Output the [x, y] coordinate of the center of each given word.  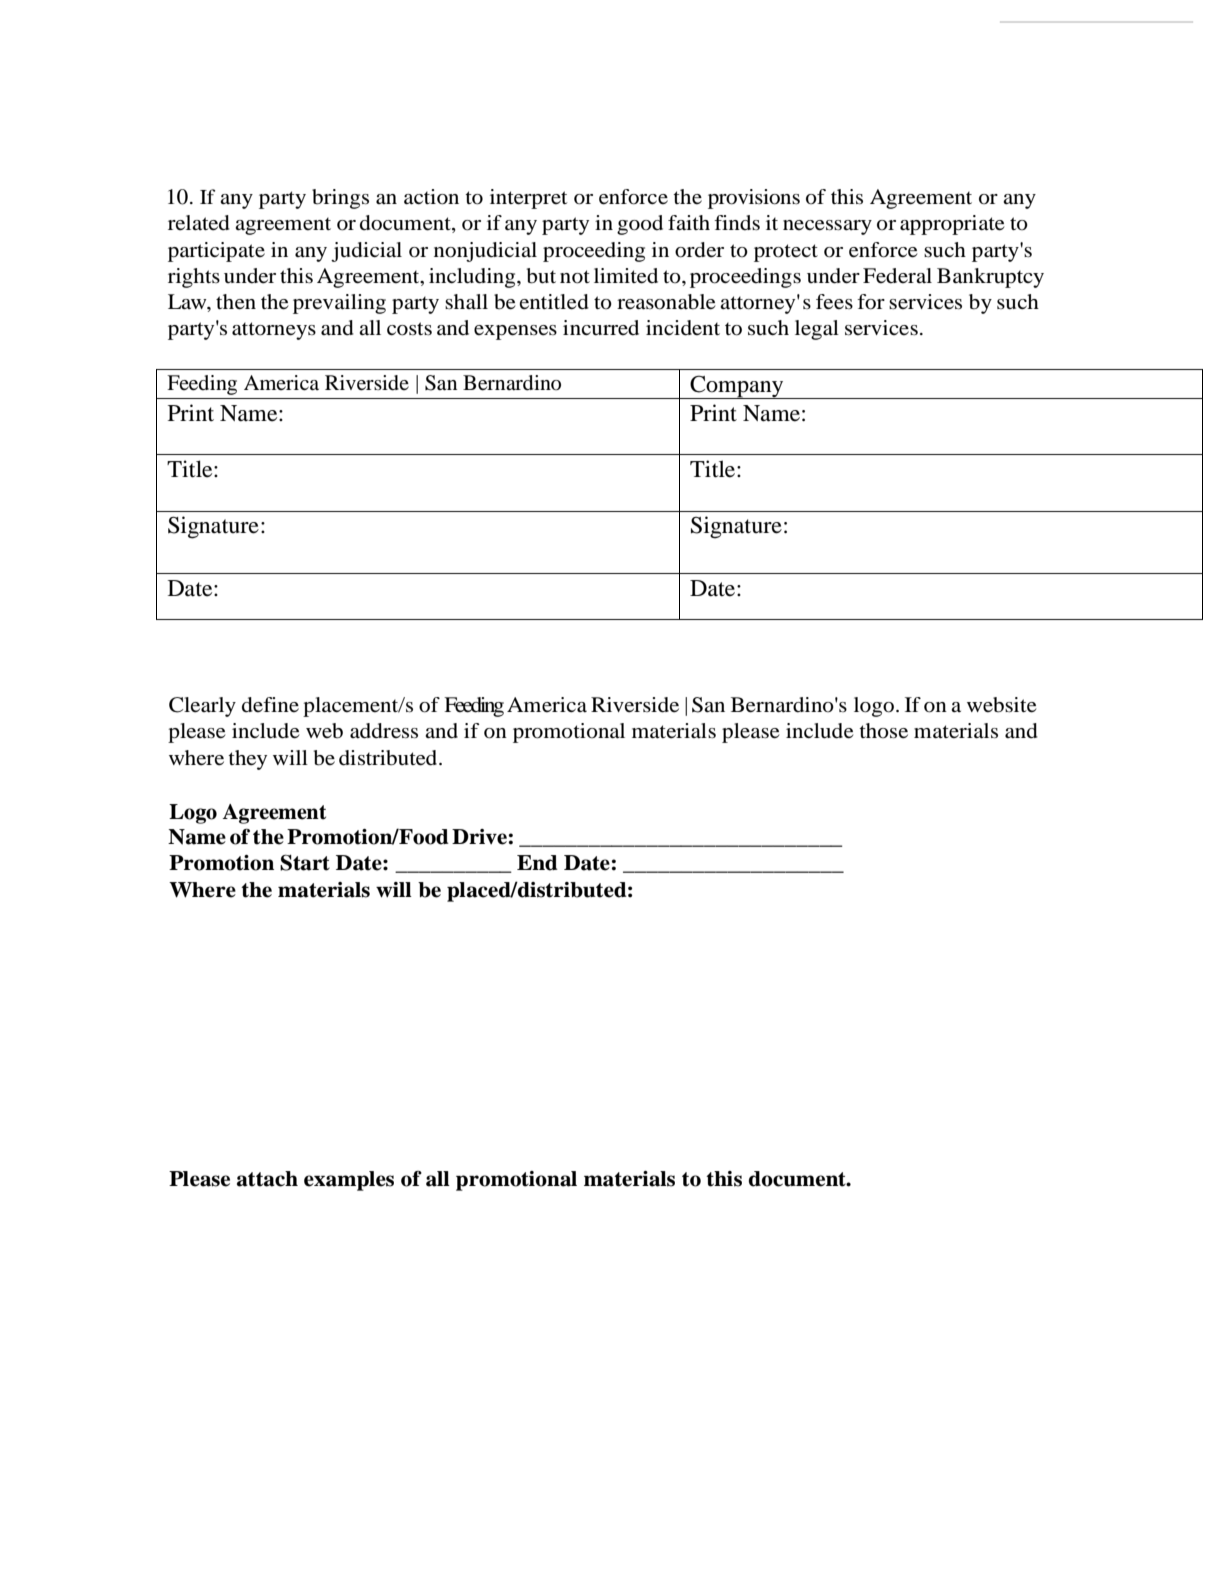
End [537, 863]
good [640, 225]
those [883, 731]
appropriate [952, 225]
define [270, 705]
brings [340, 199]
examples [349, 1181]
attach [267, 1179]
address [384, 731]
